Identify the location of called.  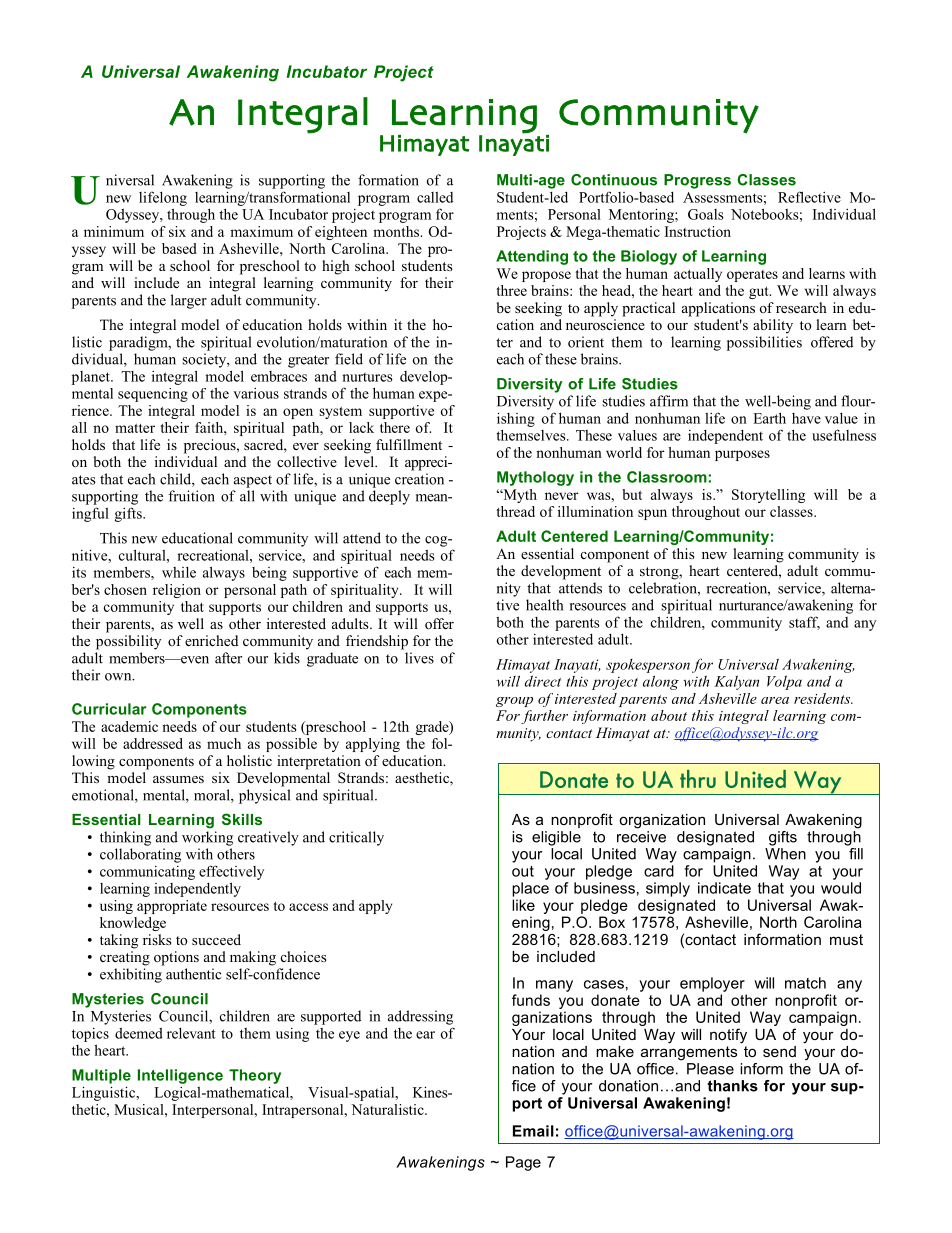
(435, 197).
